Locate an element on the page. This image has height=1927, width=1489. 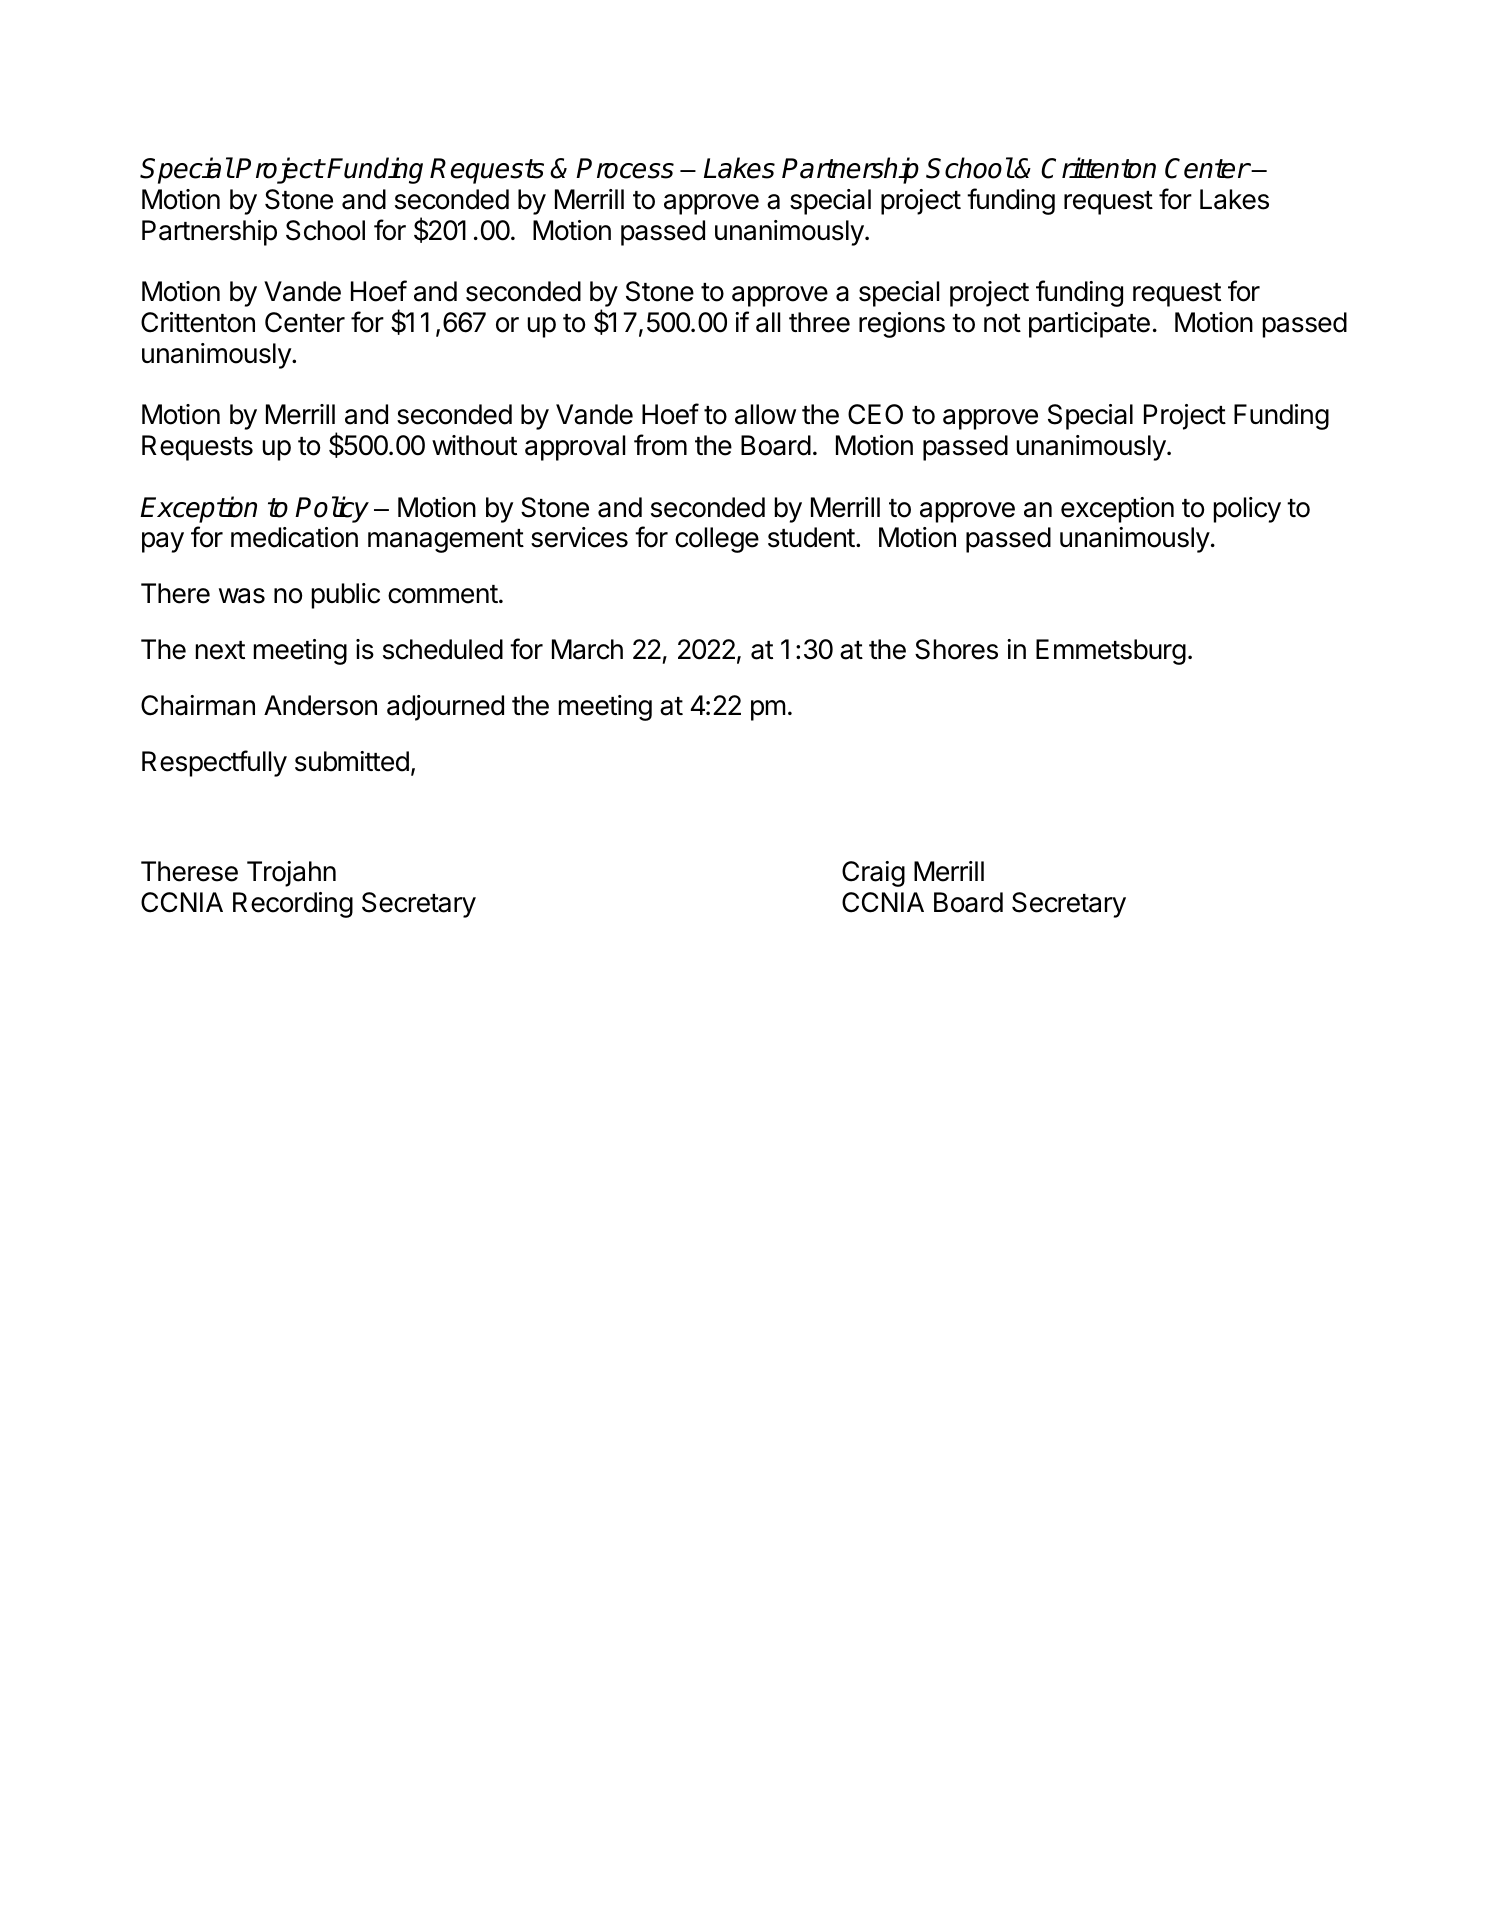
submitted is located at coordinates (352, 761).
